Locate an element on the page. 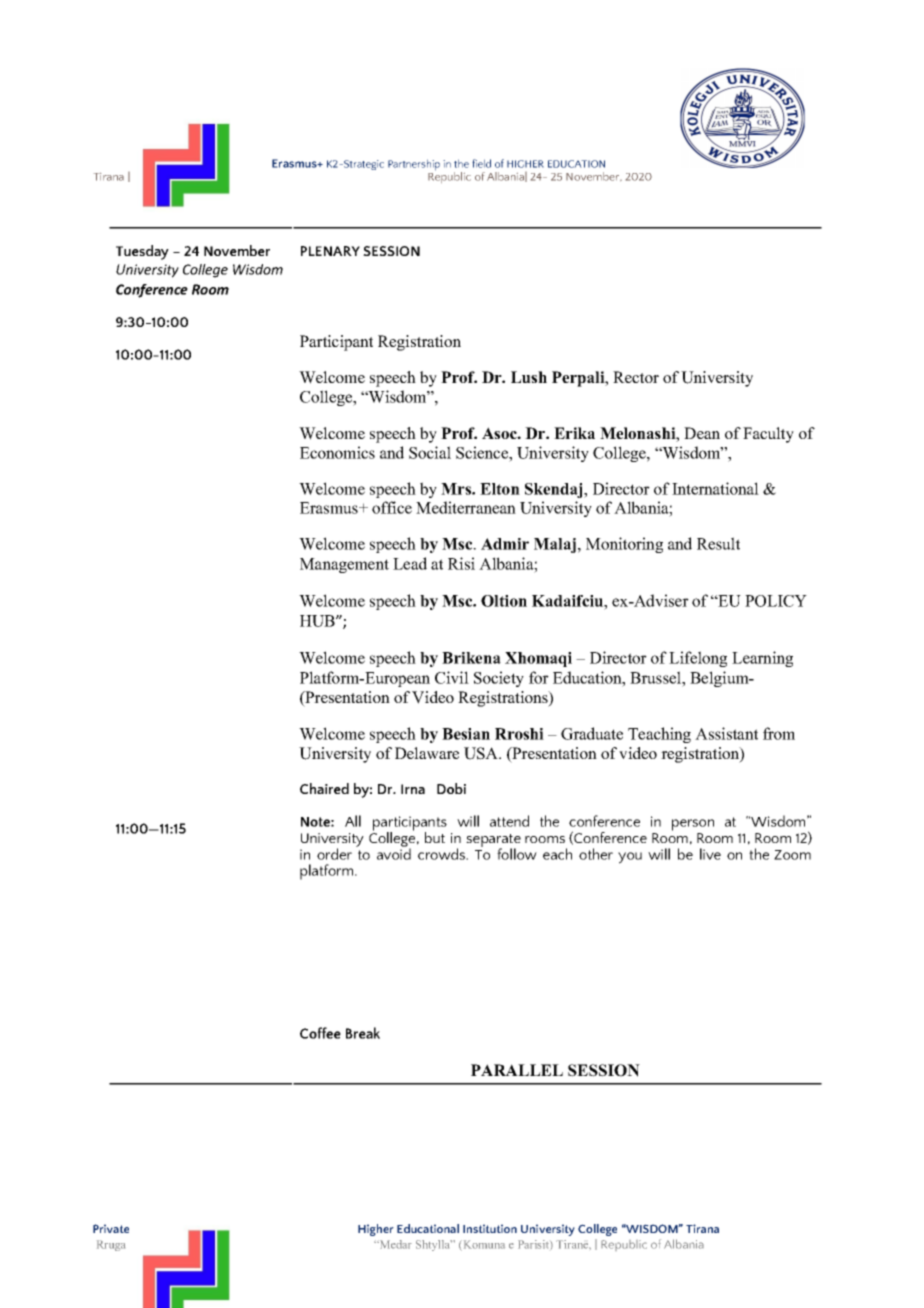 The image size is (924, 1308). PARALLEL is located at coordinates (517, 1070).
